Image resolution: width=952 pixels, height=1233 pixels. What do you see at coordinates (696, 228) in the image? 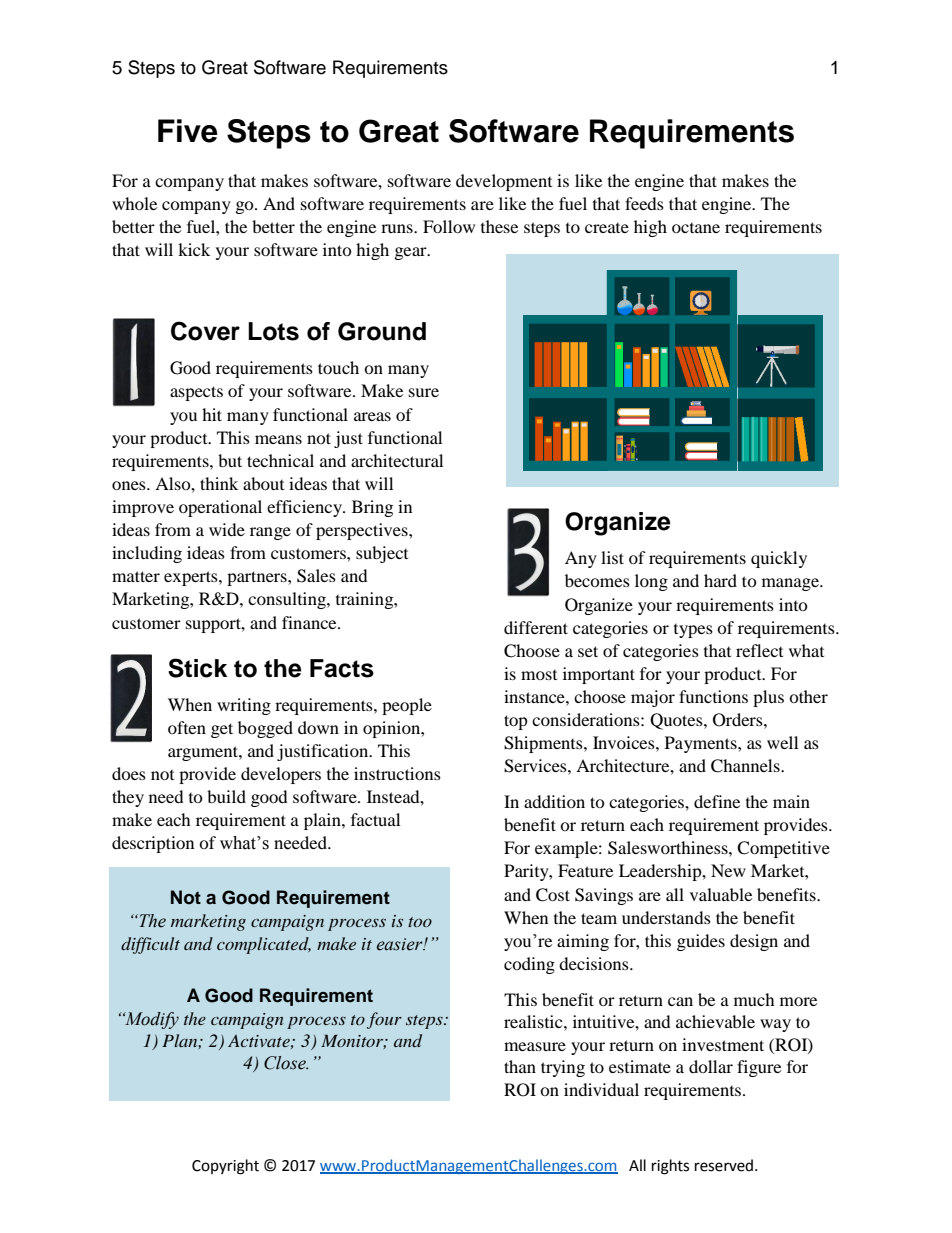
I see `octane` at bounding box center [696, 228].
